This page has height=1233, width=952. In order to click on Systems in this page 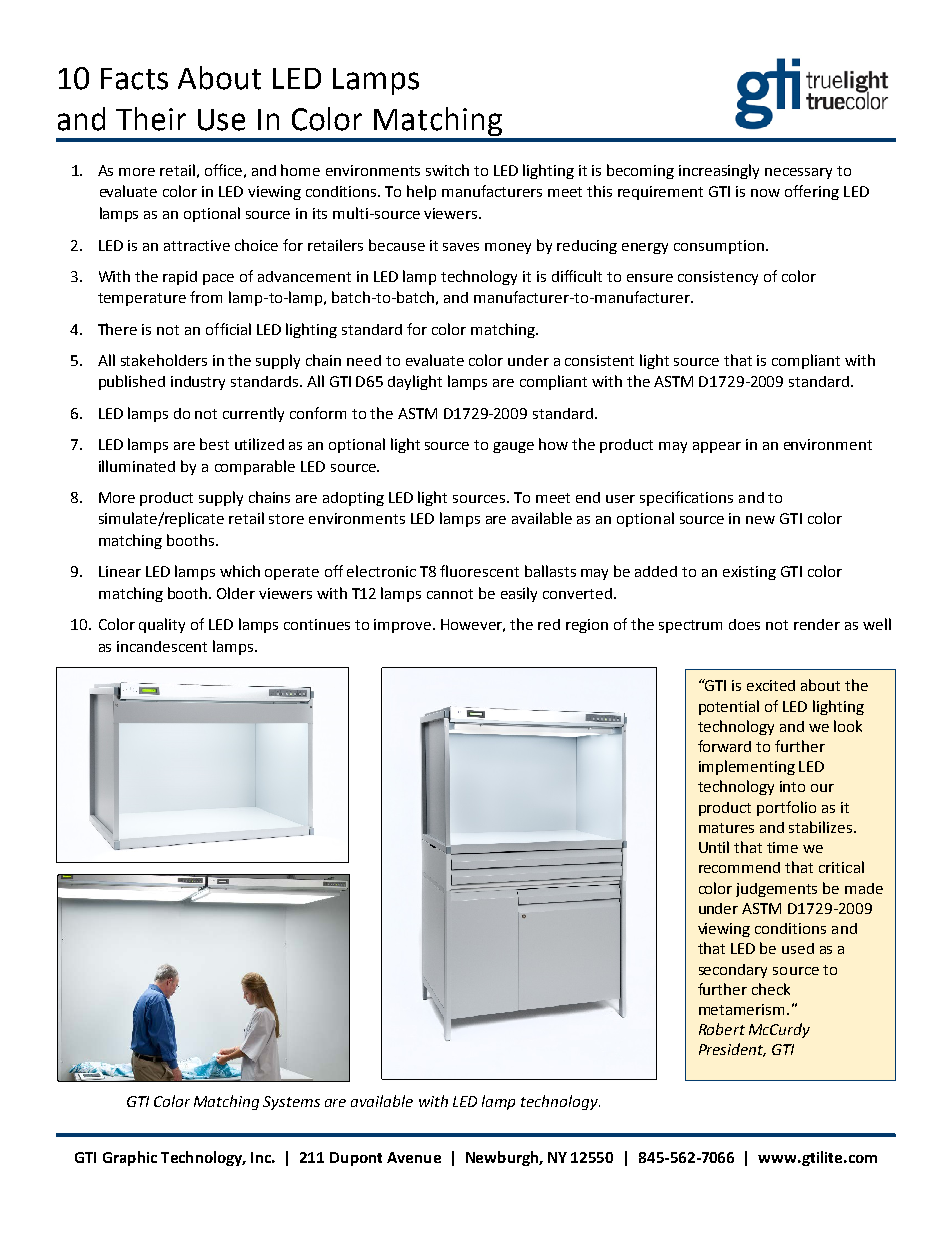, I will do `click(291, 1103)`.
